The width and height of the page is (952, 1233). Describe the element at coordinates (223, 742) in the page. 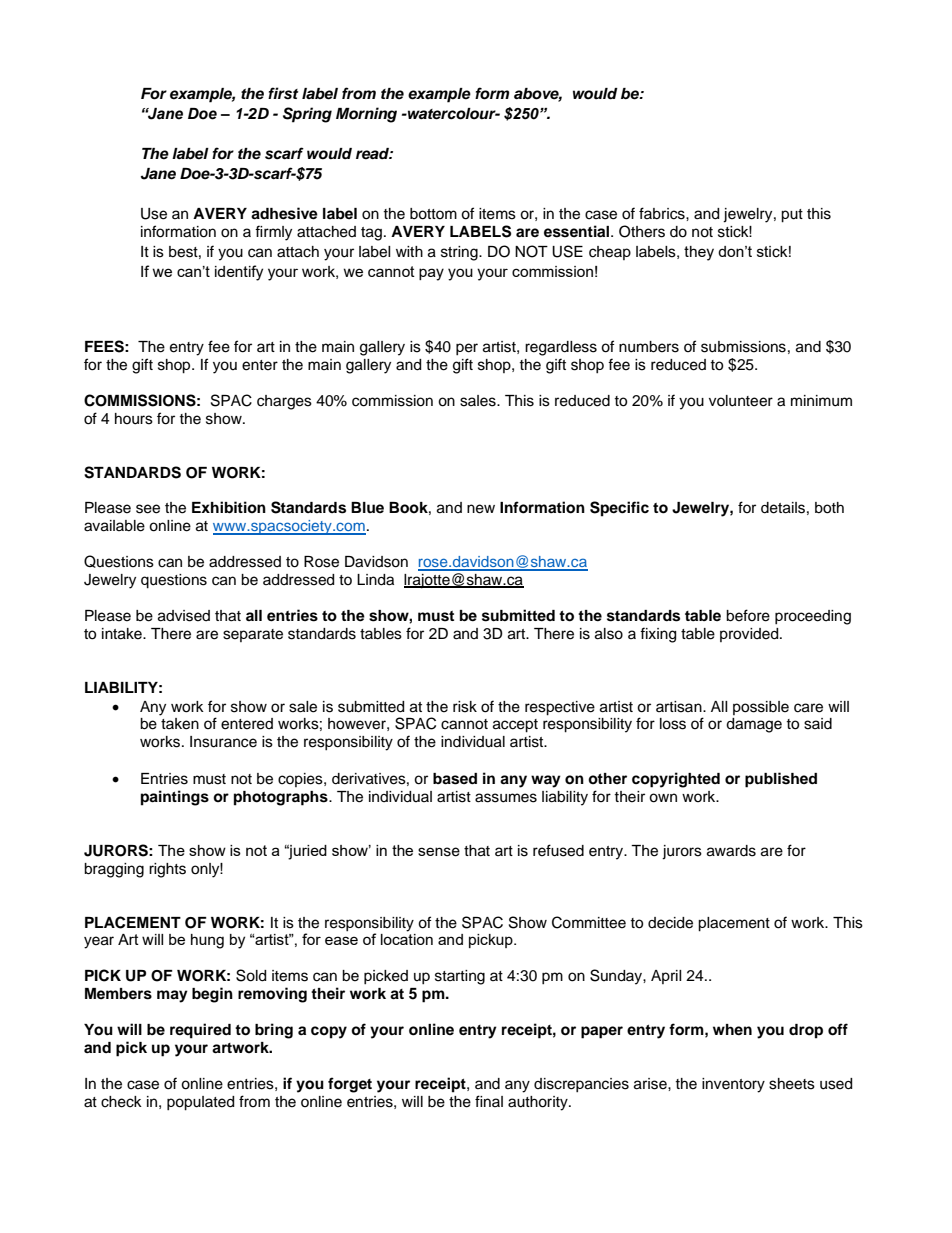

I see `Insurance` at that location.
